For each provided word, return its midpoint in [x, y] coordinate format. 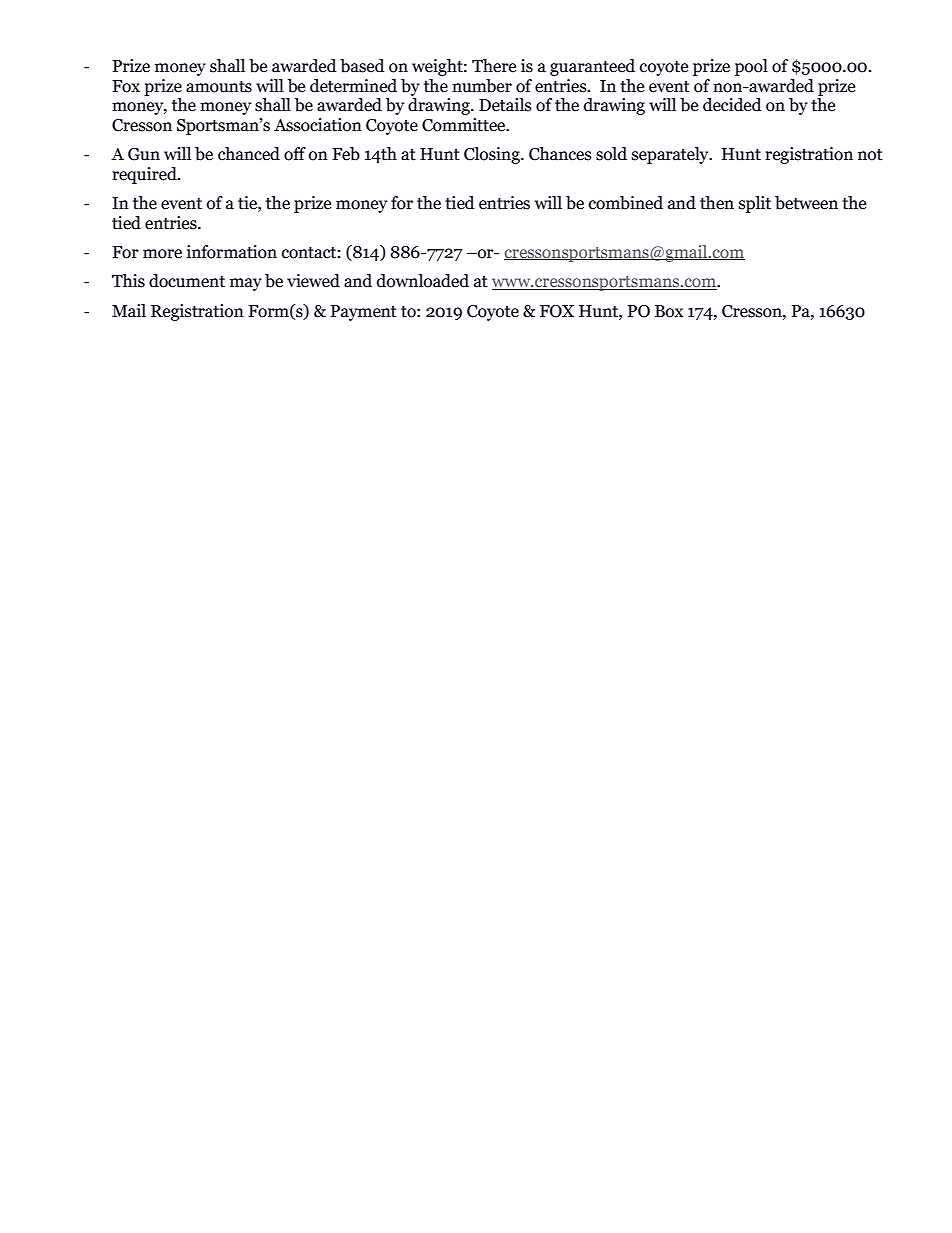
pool [751, 67]
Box [669, 311]
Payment [363, 313]
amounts [219, 87]
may [246, 284]
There [494, 66]
